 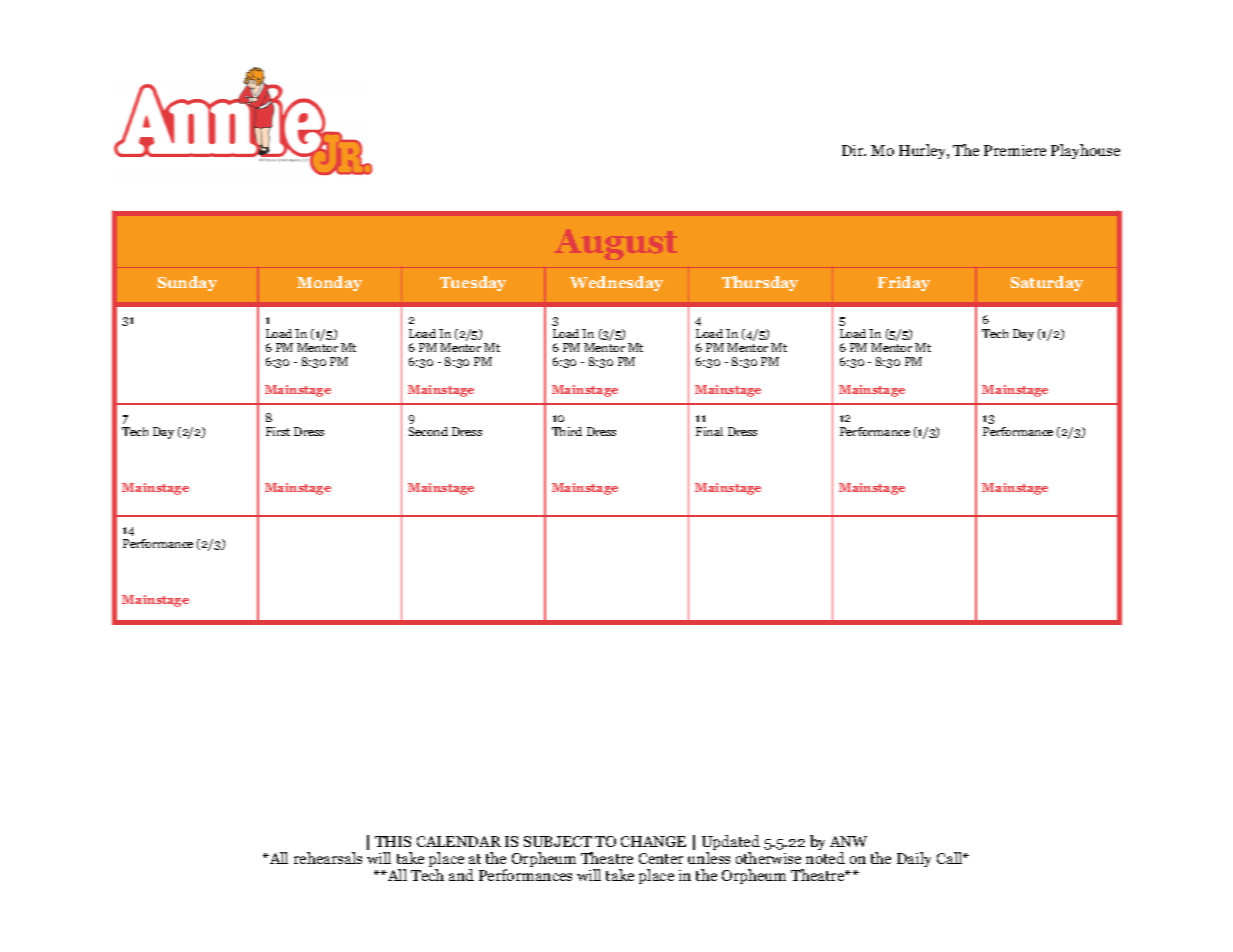 I want to click on Dir, so click(x=854, y=150).
